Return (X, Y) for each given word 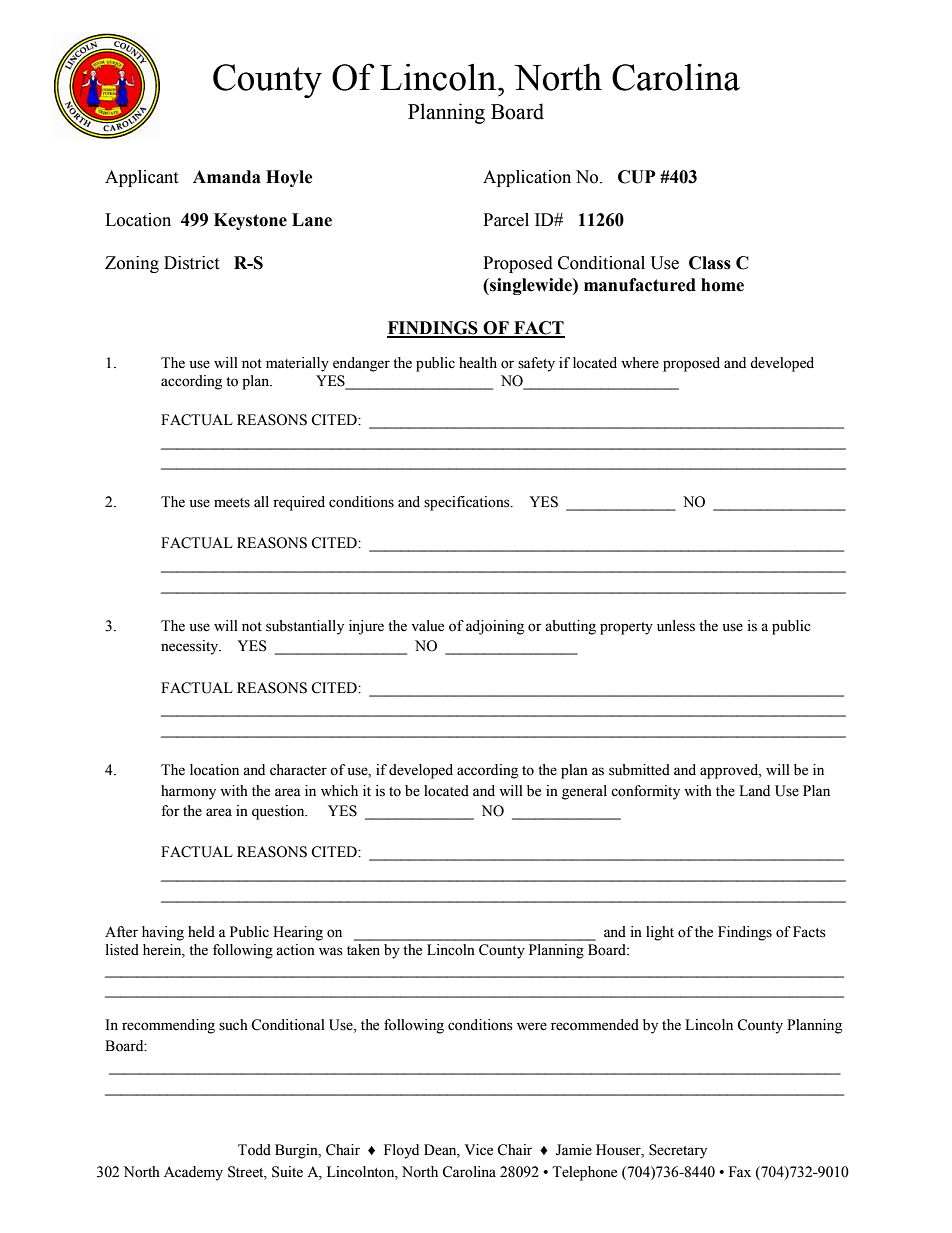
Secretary (678, 1151)
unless (676, 626)
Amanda (227, 177)
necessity (191, 647)
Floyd (401, 1151)
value (427, 626)
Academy (193, 1173)
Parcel (506, 220)
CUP (637, 177)
